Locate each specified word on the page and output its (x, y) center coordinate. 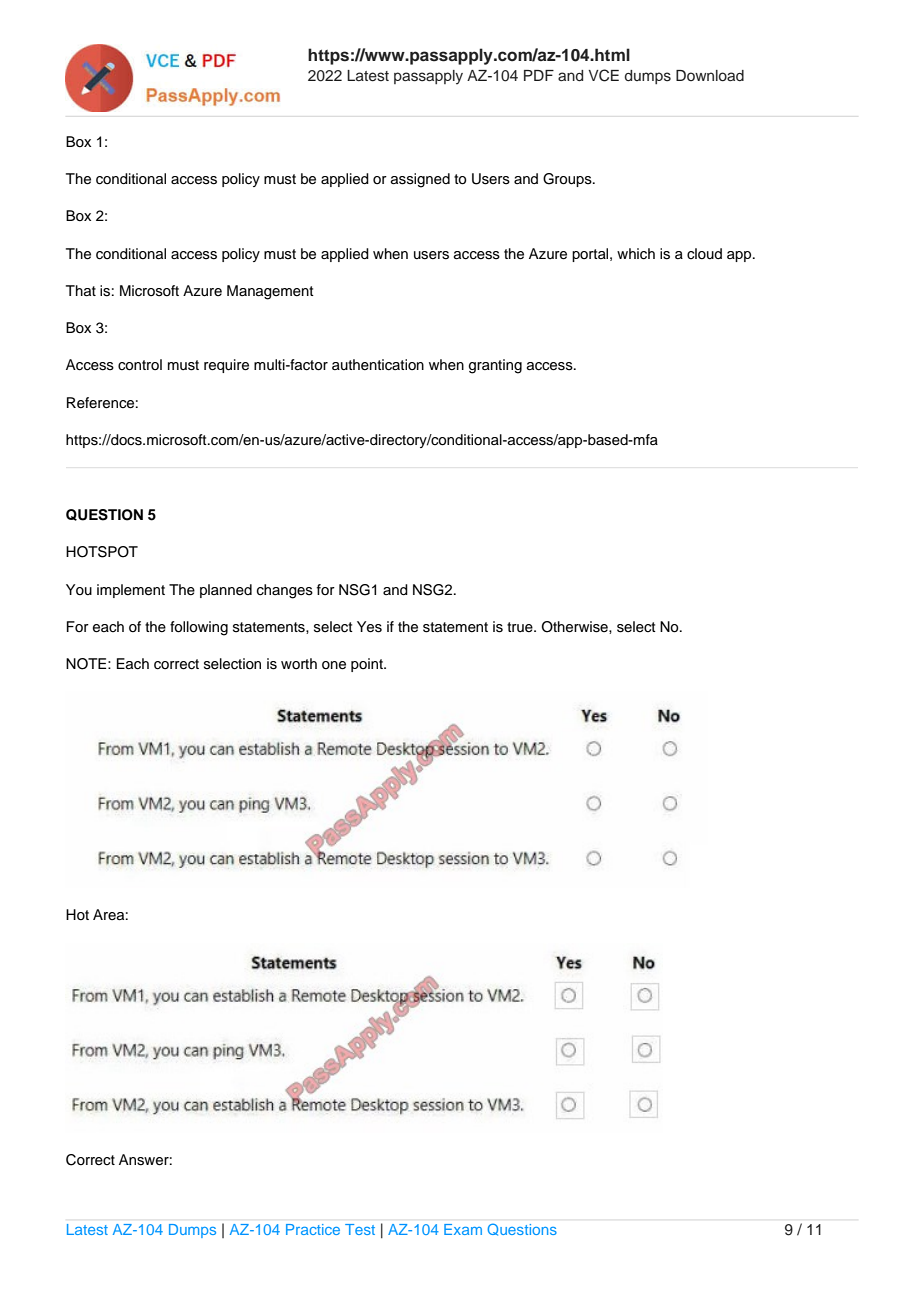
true (521, 627)
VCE (603, 75)
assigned (420, 180)
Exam (463, 1229)
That (81, 290)
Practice (313, 1229)
